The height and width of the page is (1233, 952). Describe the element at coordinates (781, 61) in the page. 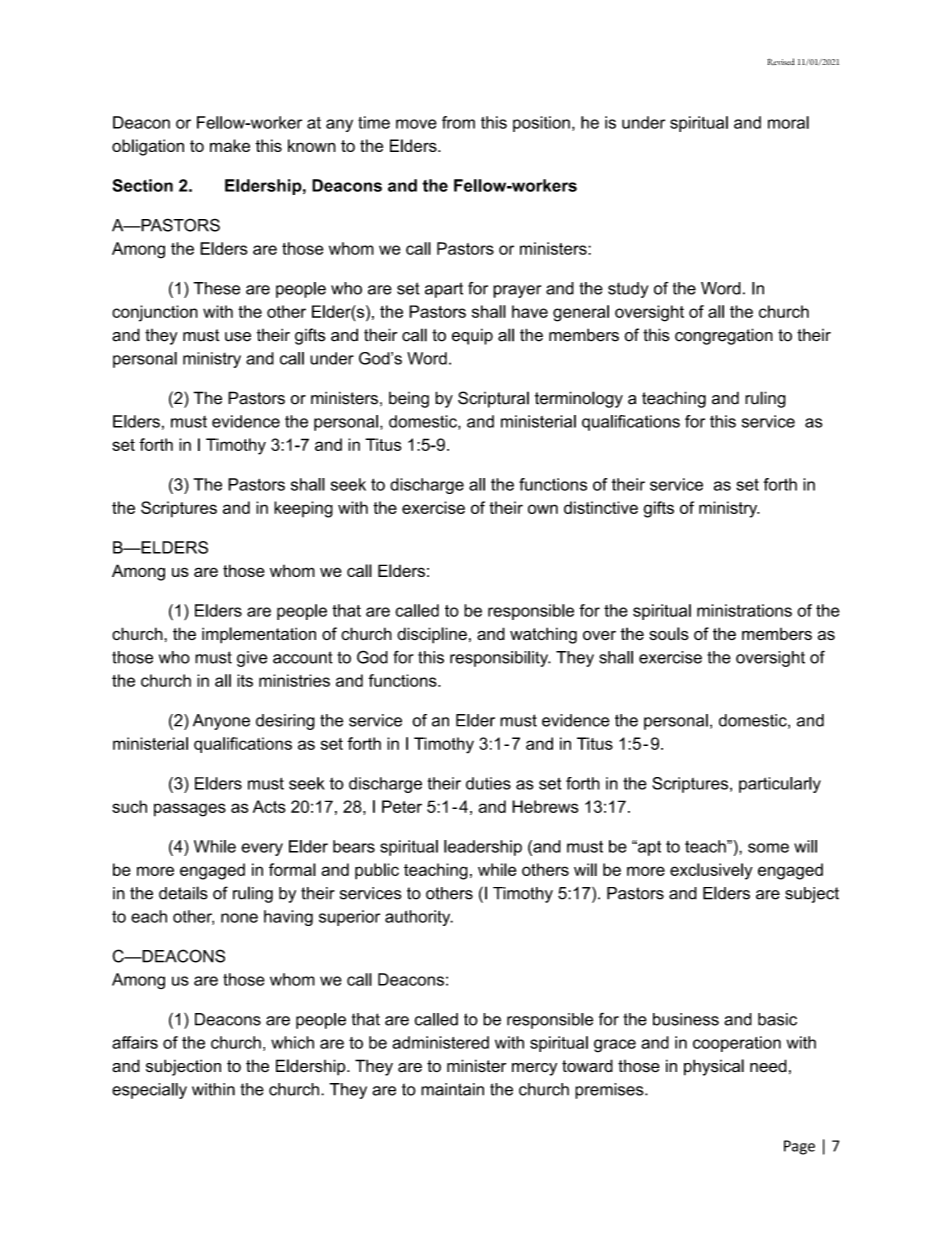

I see `Revised` at that location.
